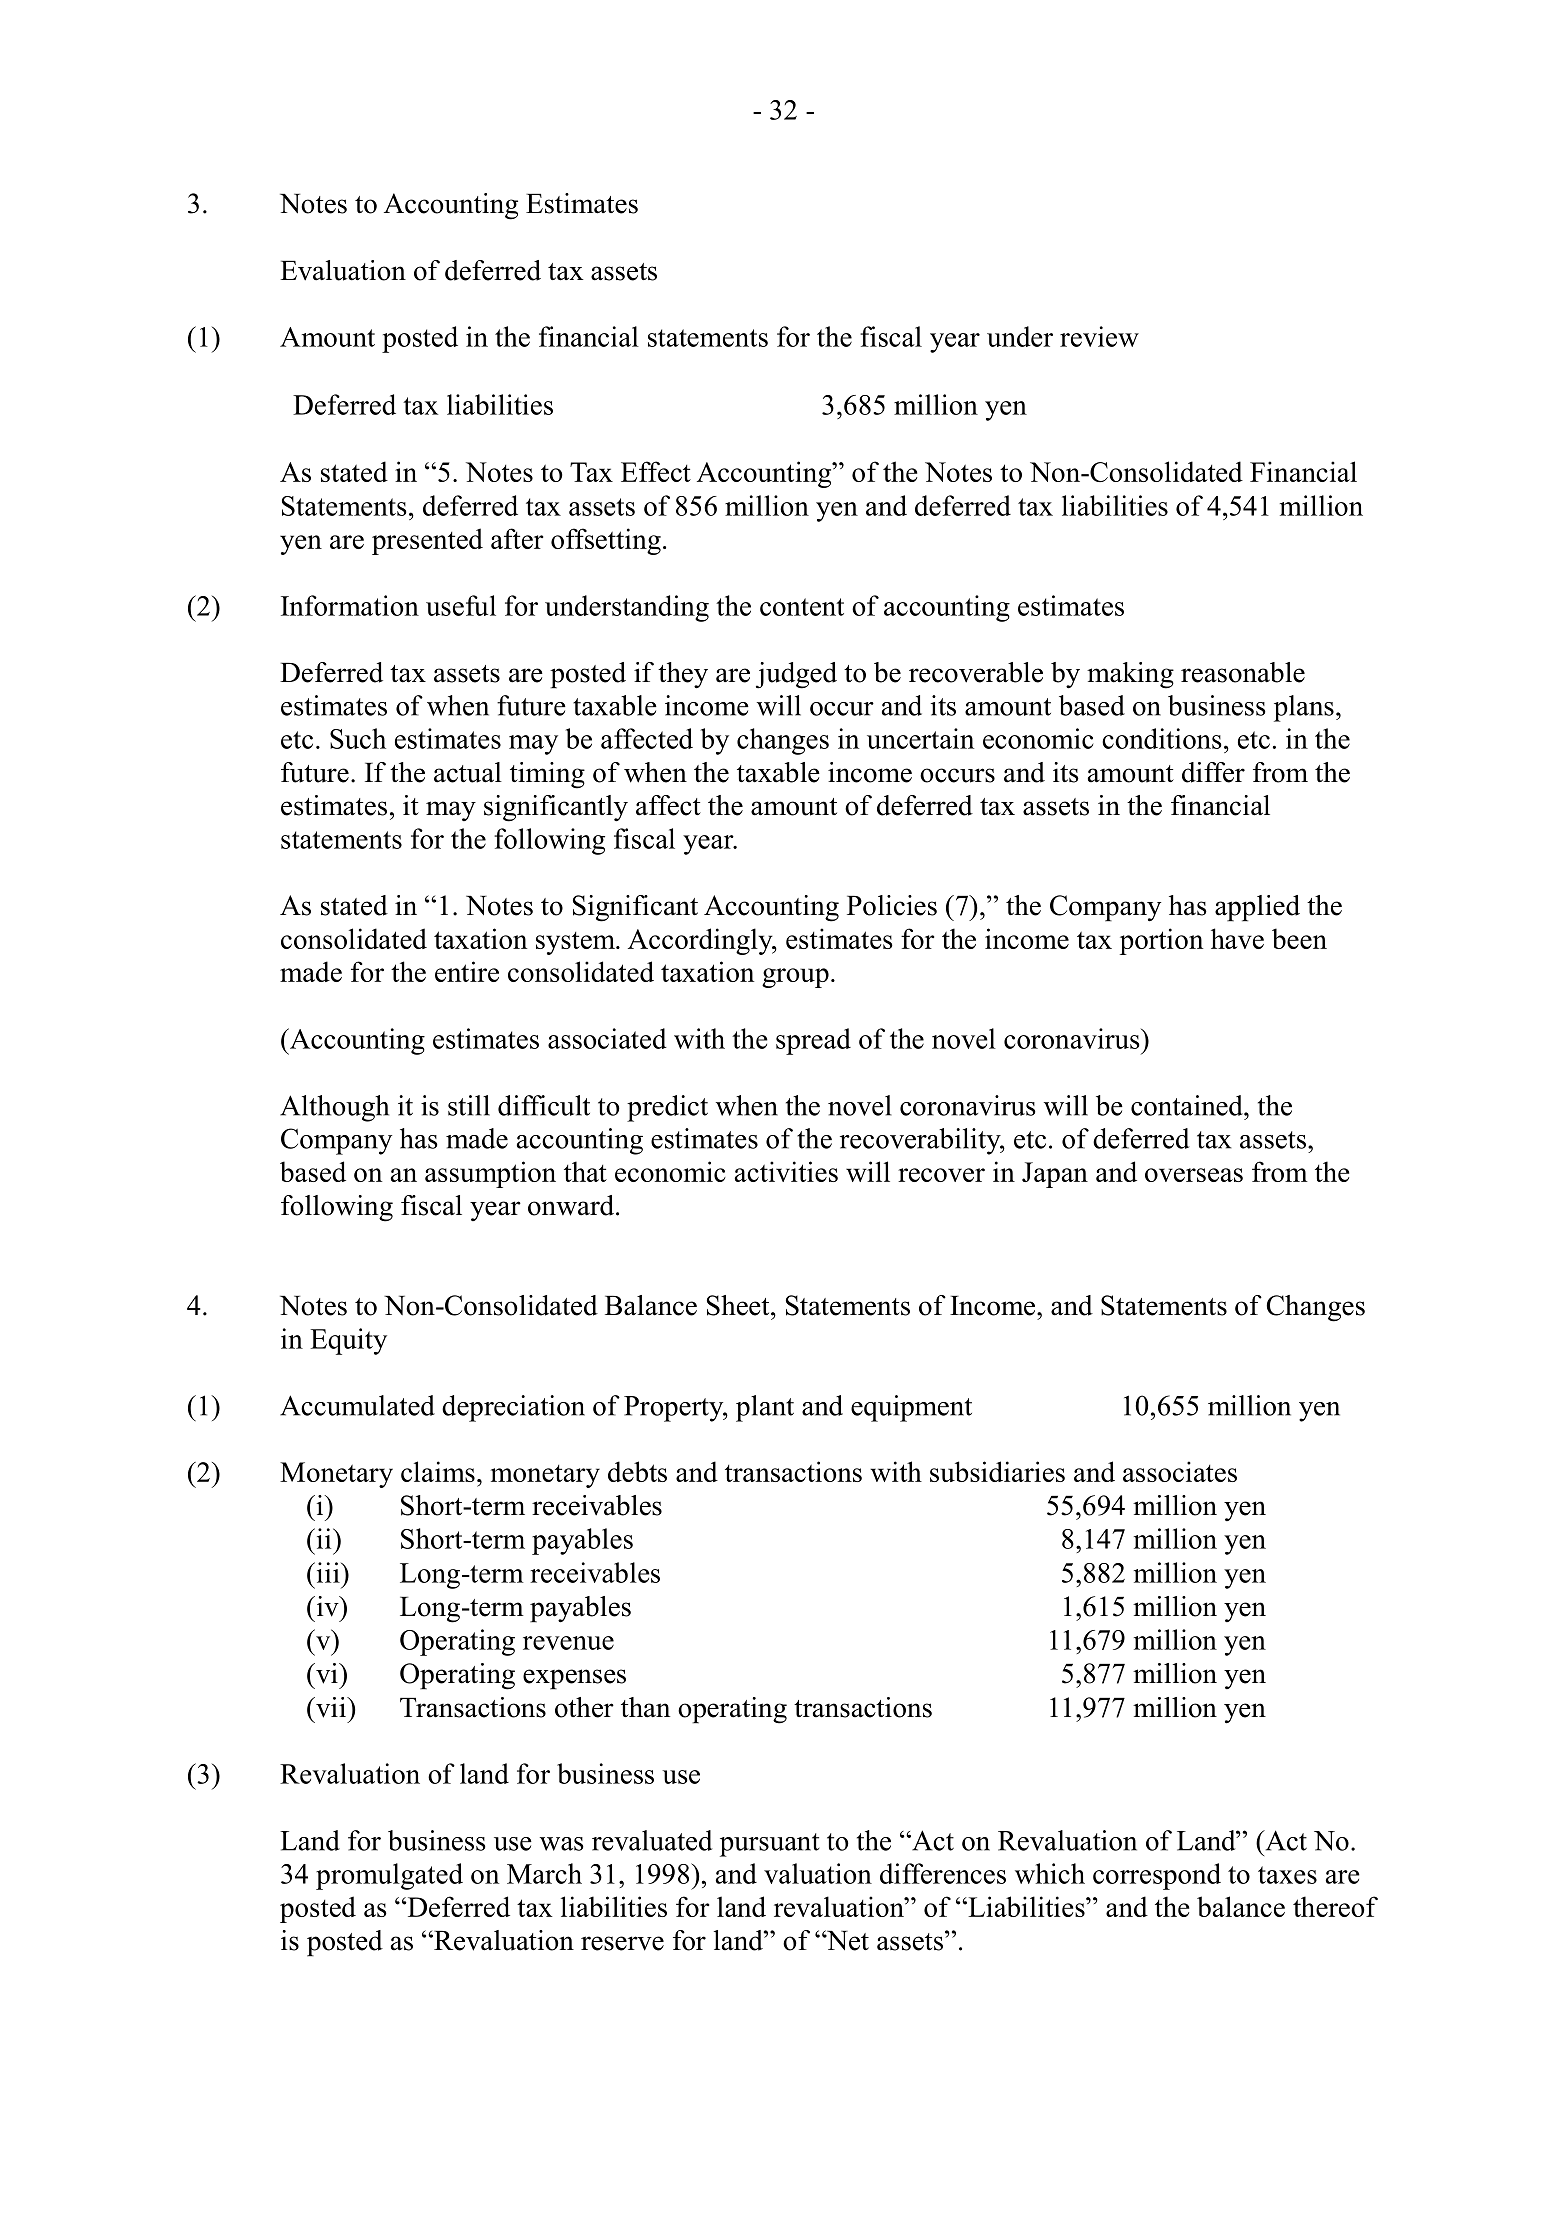 The width and height of the page is (1568, 2218). What do you see at coordinates (769, 1845) in the page?
I see `pursuant` at bounding box center [769, 1845].
